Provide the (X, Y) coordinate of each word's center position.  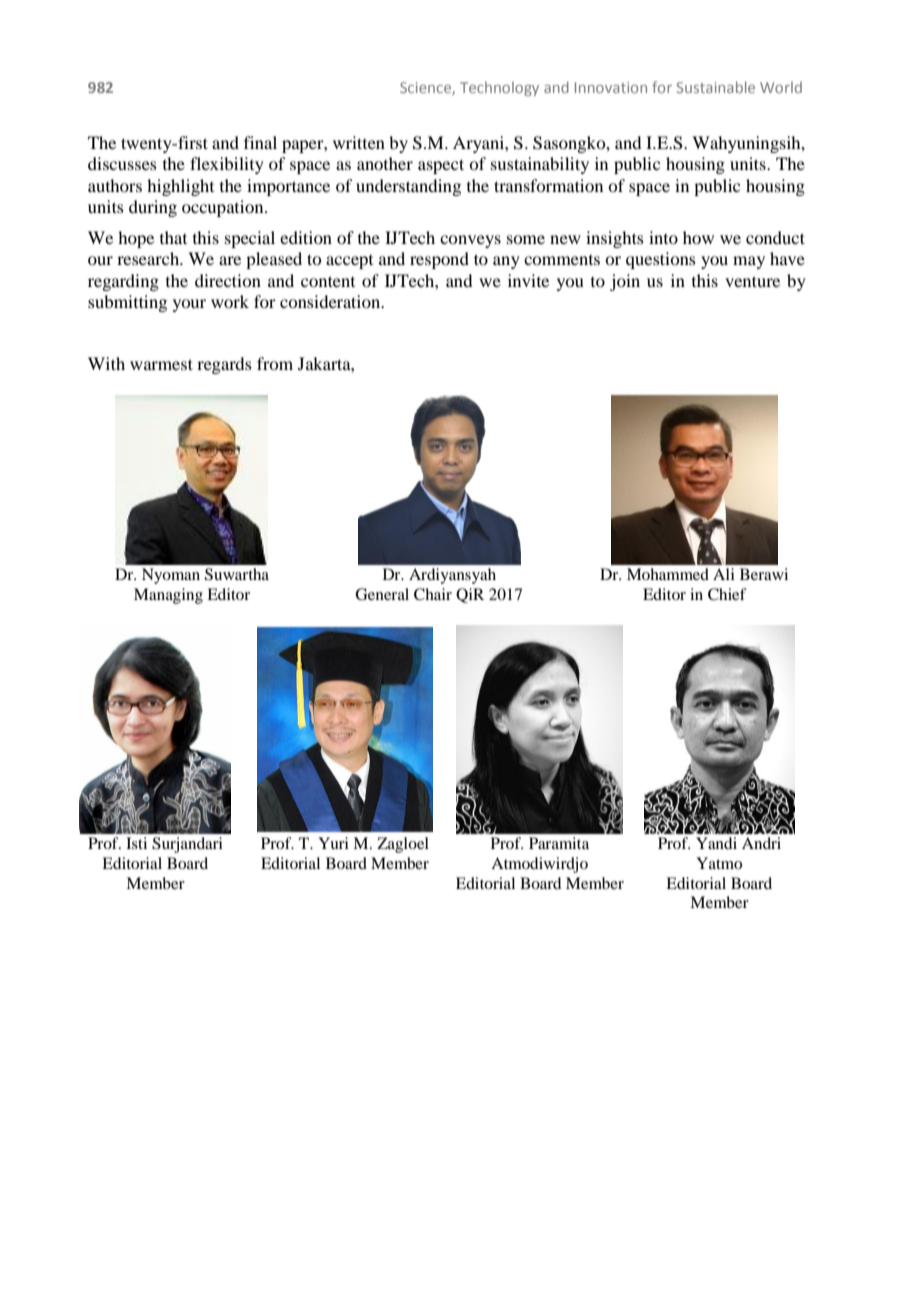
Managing (168, 596)
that (173, 237)
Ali (724, 574)
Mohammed (668, 574)
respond (439, 260)
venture (752, 281)
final (260, 142)
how (698, 237)
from (275, 363)
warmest (161, 364)
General (382, 594)
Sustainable (716, 87)
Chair (433, 594)
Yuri (333, 843)
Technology (499, 89)
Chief (727, 594)
